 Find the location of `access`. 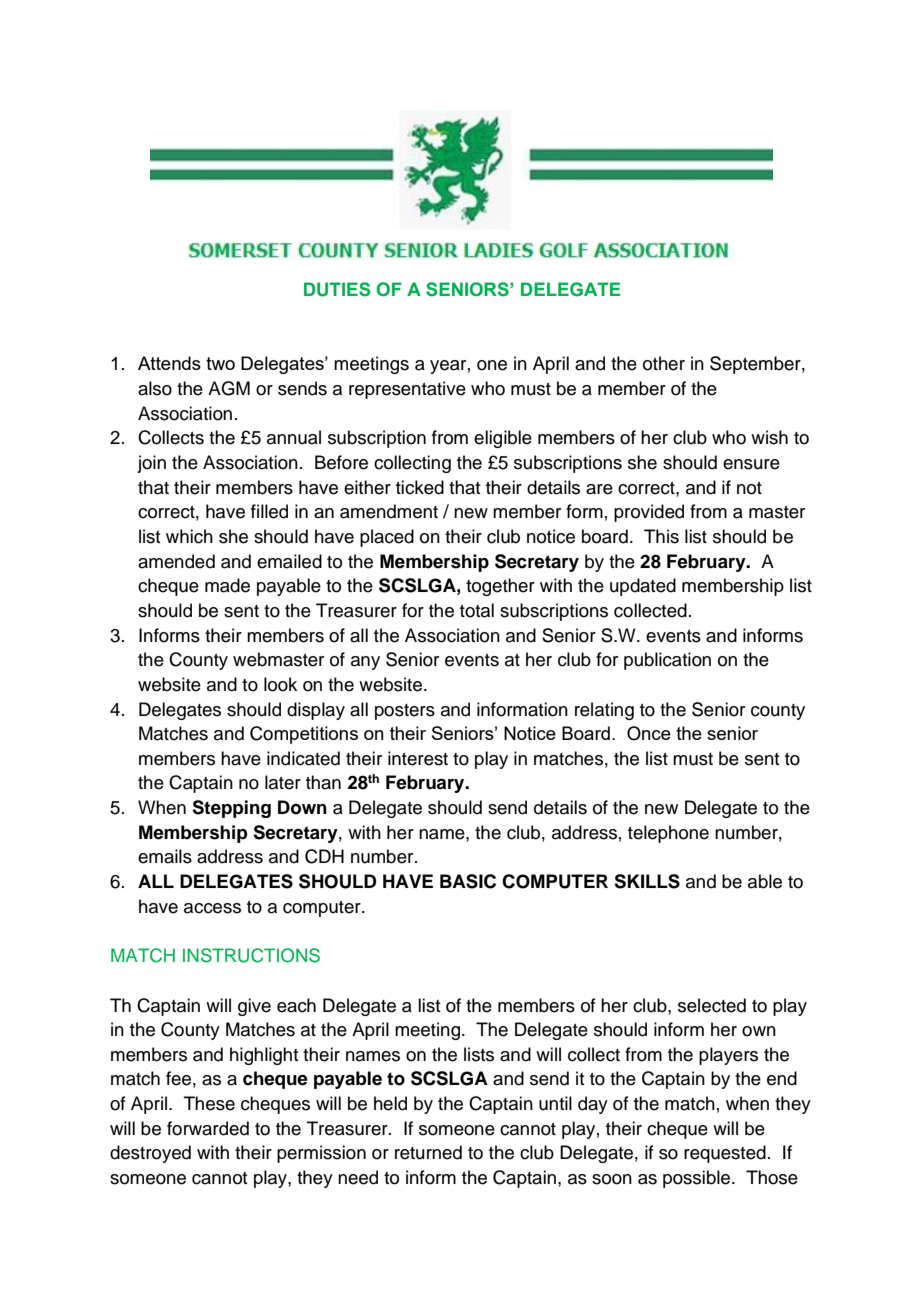

access is located at coordinates (212, 908).
